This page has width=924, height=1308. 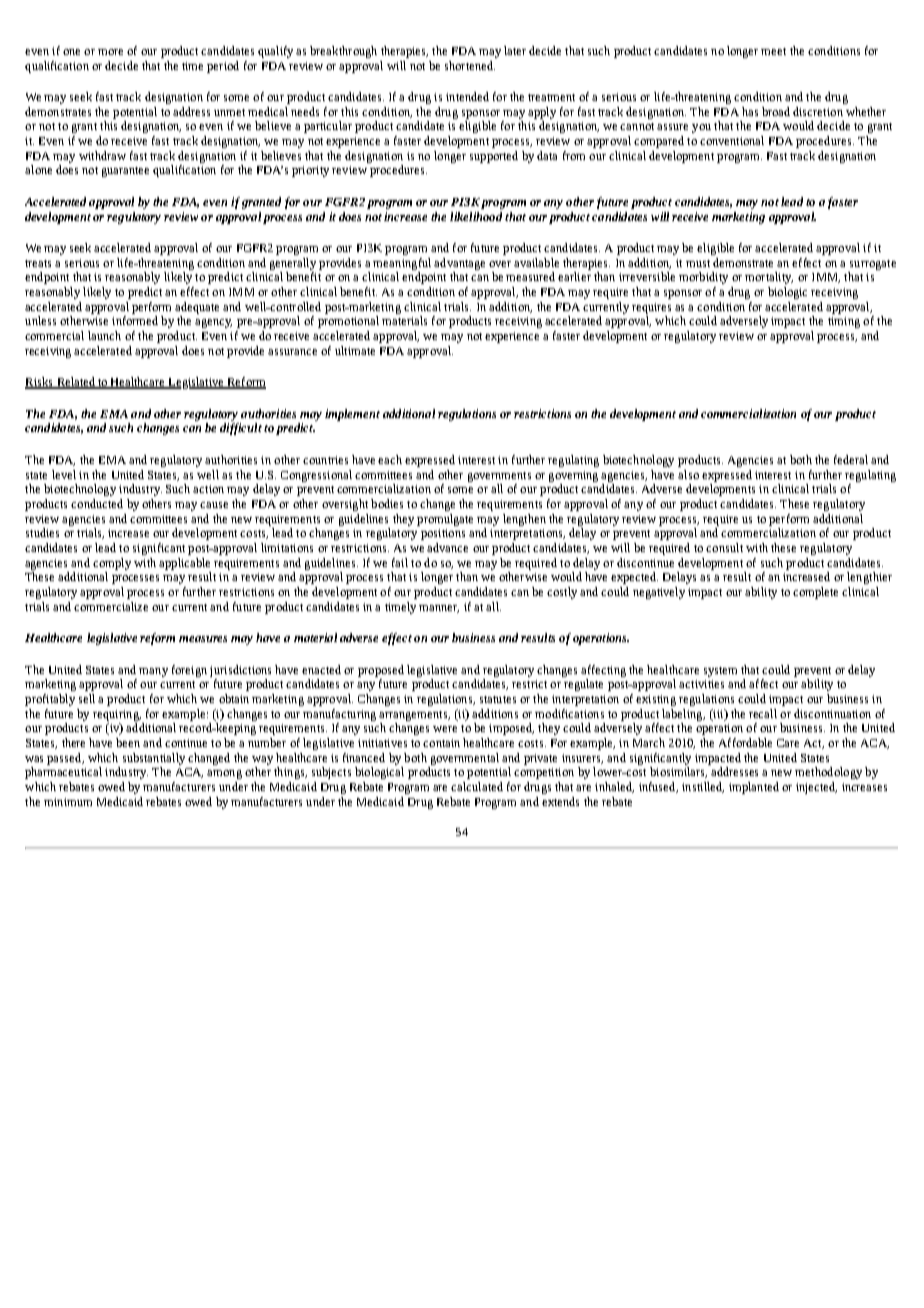 I want to click on informed, so click(x=135, y=320).
